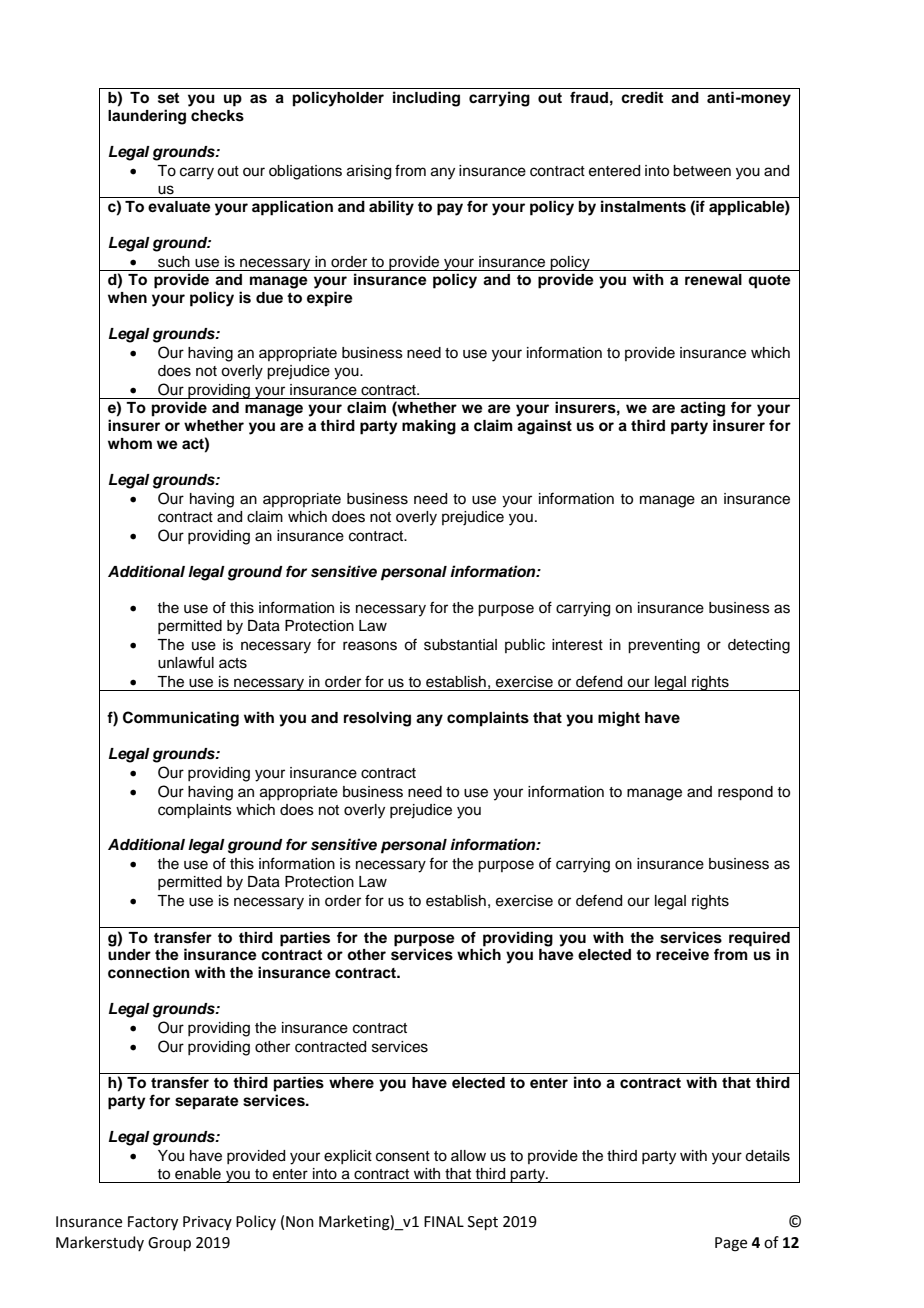 This screenshot has width=924, height=1308. Describe the element at coordinates (702, 171) in the screenshot. I see `between` at that location.
